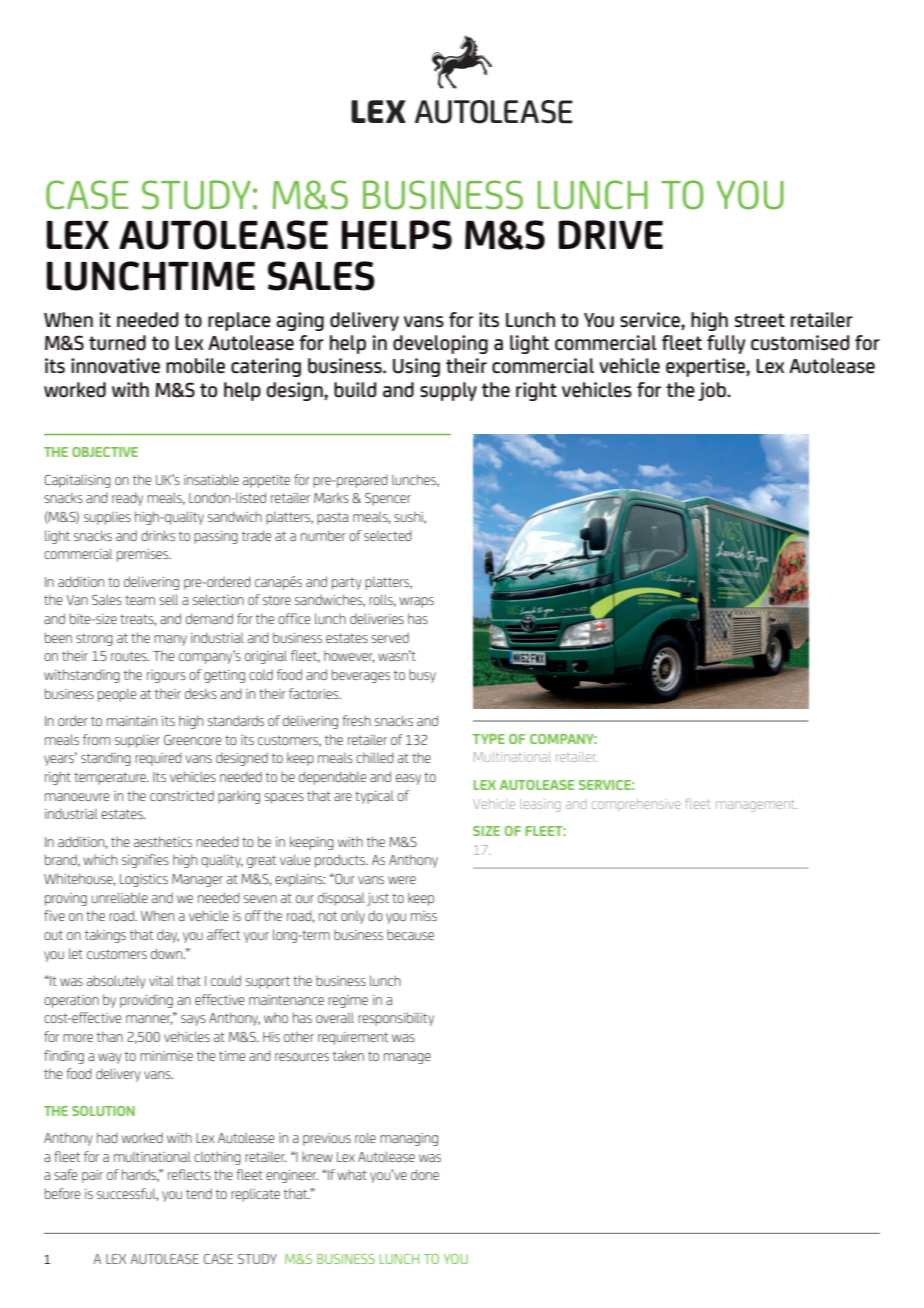  Describe the element at coordinates (424, 916) in the screenshot. I see `miss` at that location.
